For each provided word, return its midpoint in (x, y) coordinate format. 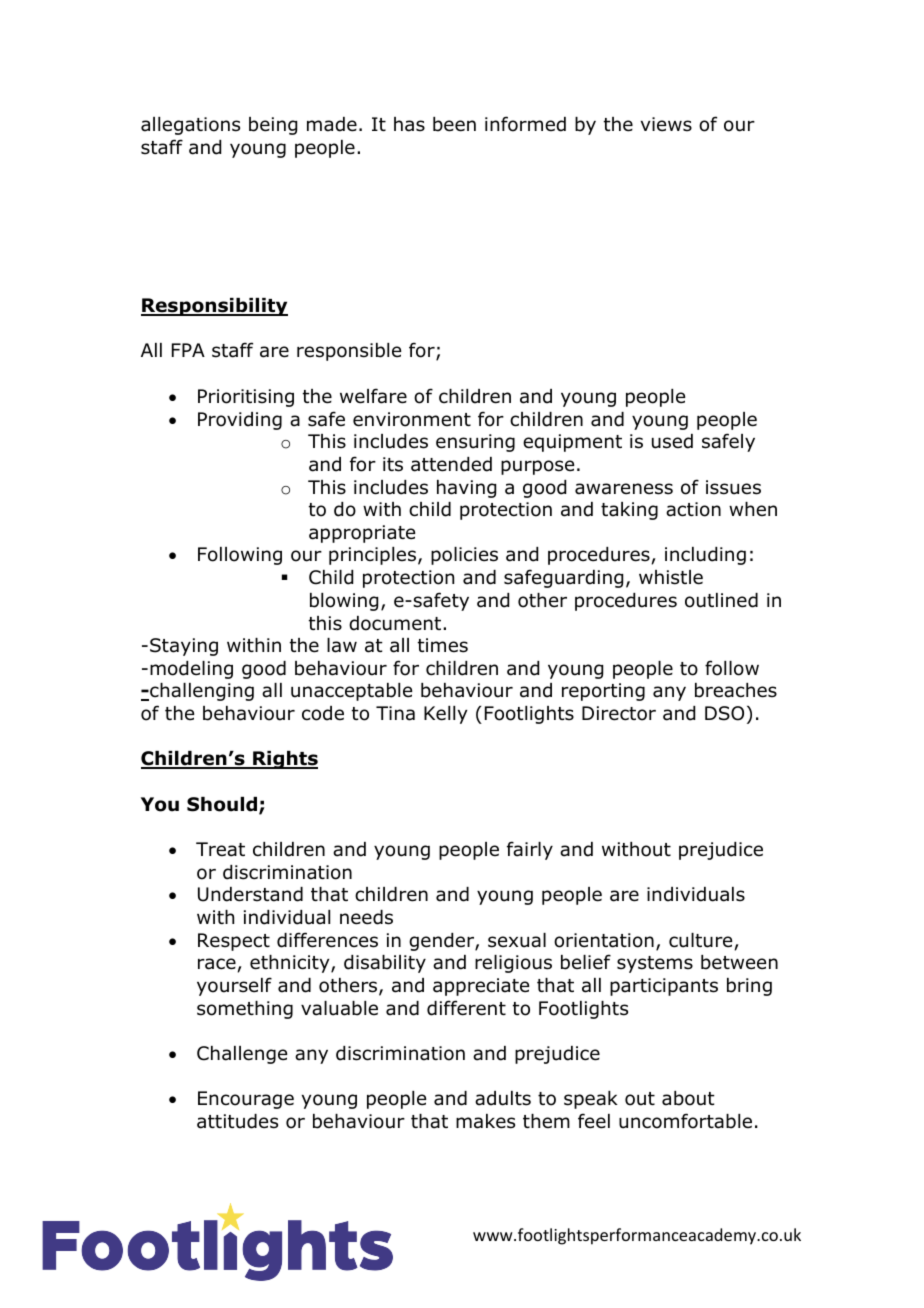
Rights (284, 760)
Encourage (246, 1100)
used (672, 441)
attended (451, 464)
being (273, 126)
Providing (240, 421)
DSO (724, 713)
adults (503, 1098)
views (666, 124)
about (688, 1098)
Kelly (445, 715)
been (454, 124)
